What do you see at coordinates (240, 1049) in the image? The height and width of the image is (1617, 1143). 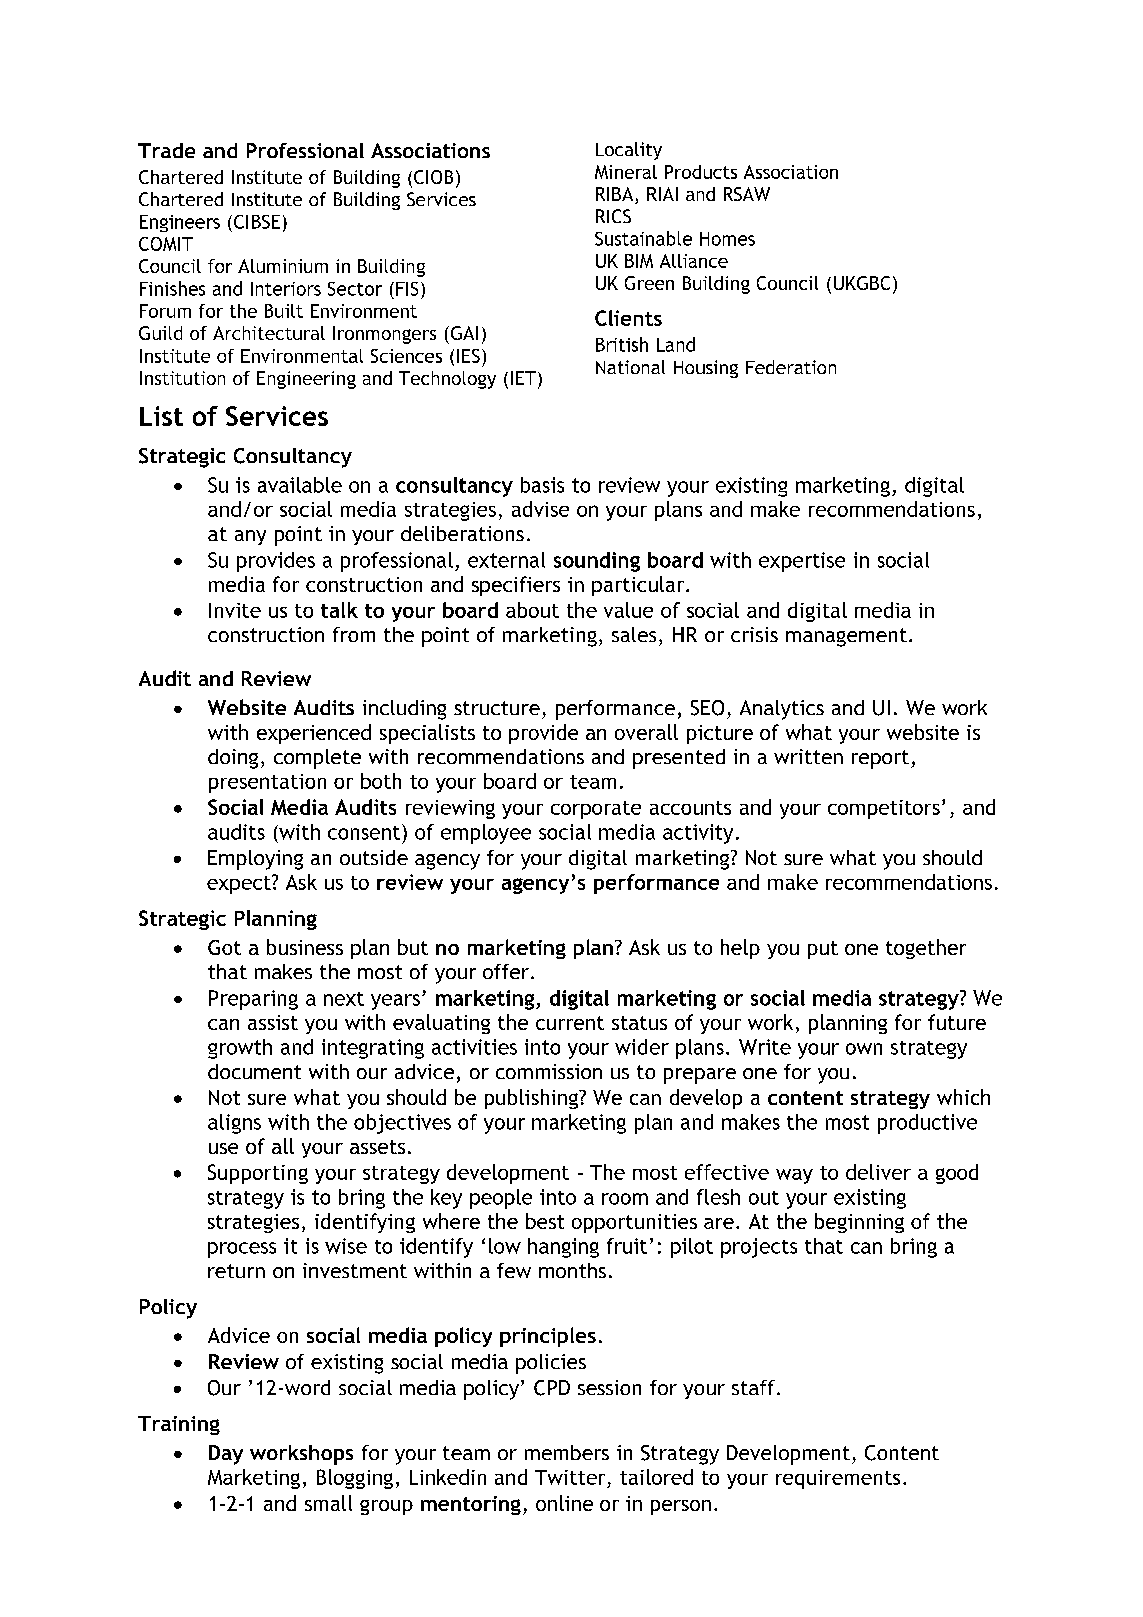 I see `growth` at bounding box center [240, 1049].
